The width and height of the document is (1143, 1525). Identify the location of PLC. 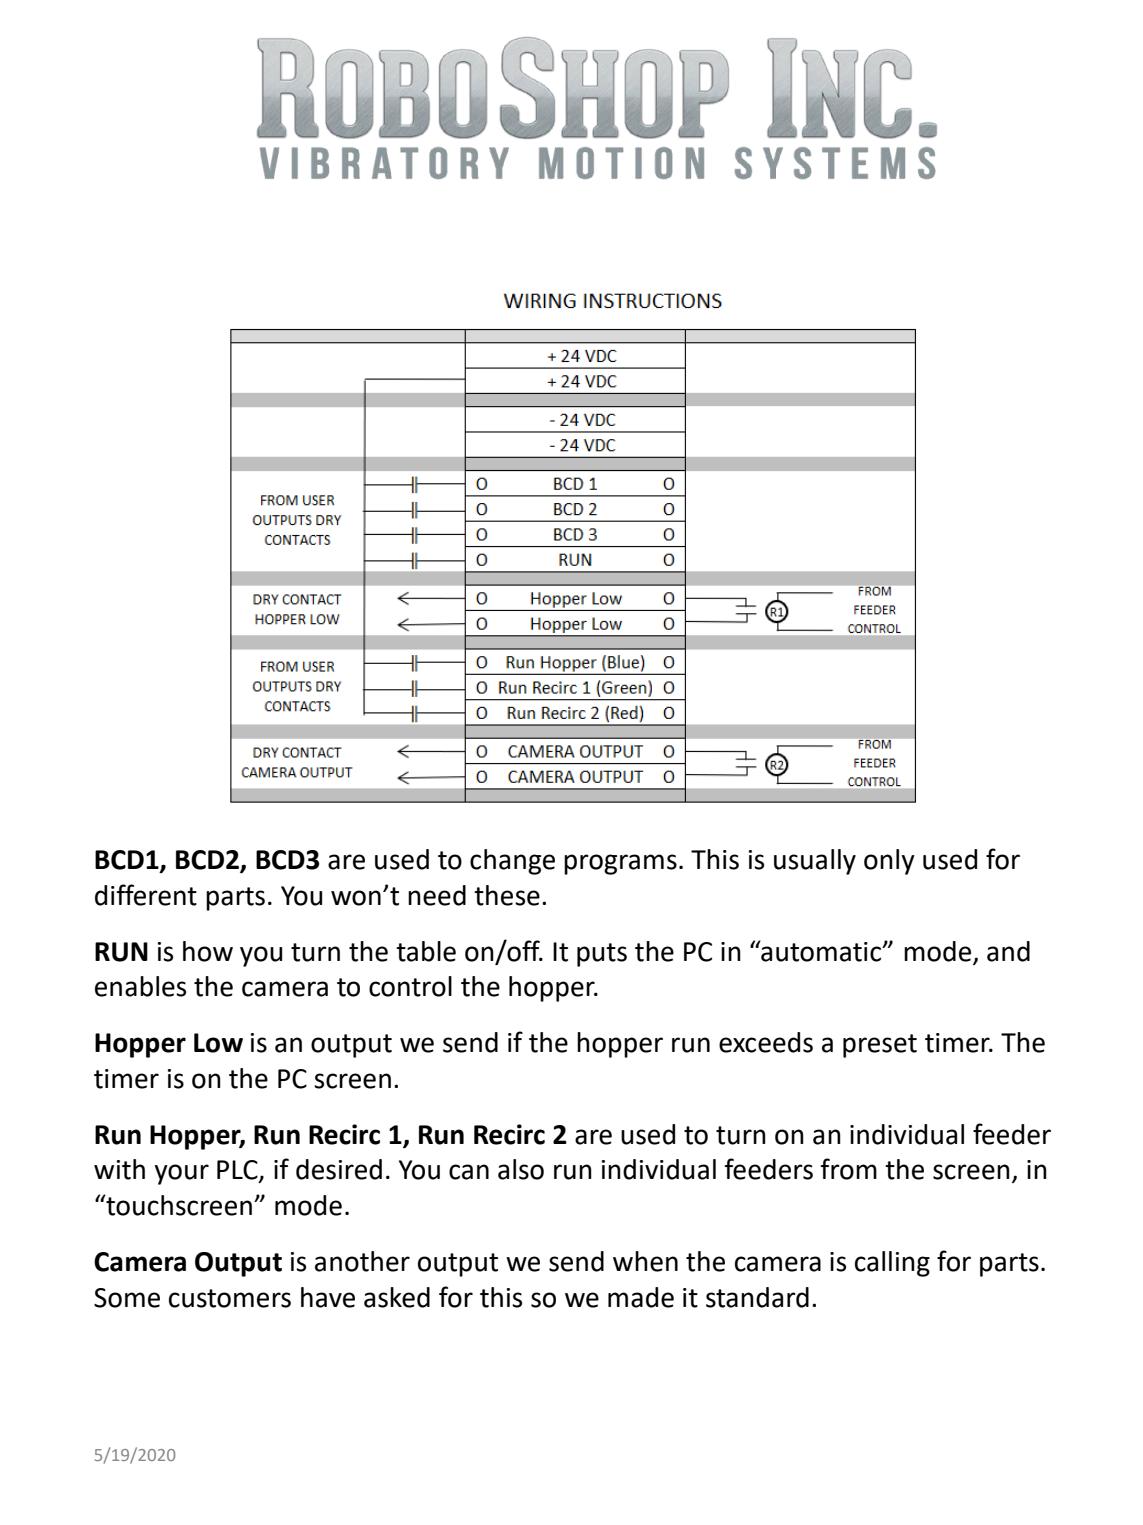
(238, 1171).
